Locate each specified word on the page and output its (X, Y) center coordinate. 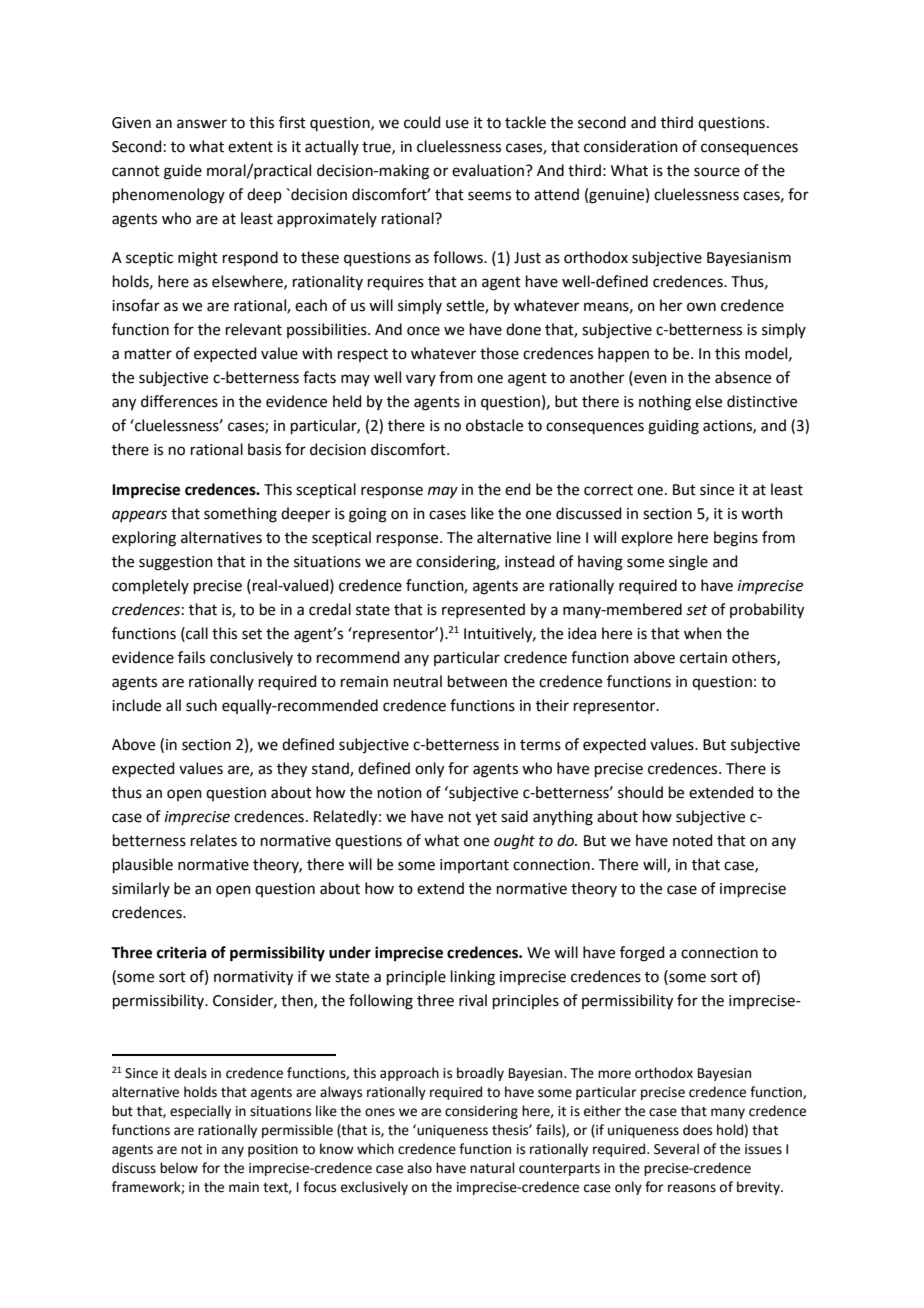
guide (183, 172)
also (419, 1168)
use (457, 124)
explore (647, 538)
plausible (143, 865)
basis (264, 449)
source (717, 172)
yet (486, 818)
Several (676, 1149)
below (179, 1168)
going (368, 515)
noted (693, 840)
